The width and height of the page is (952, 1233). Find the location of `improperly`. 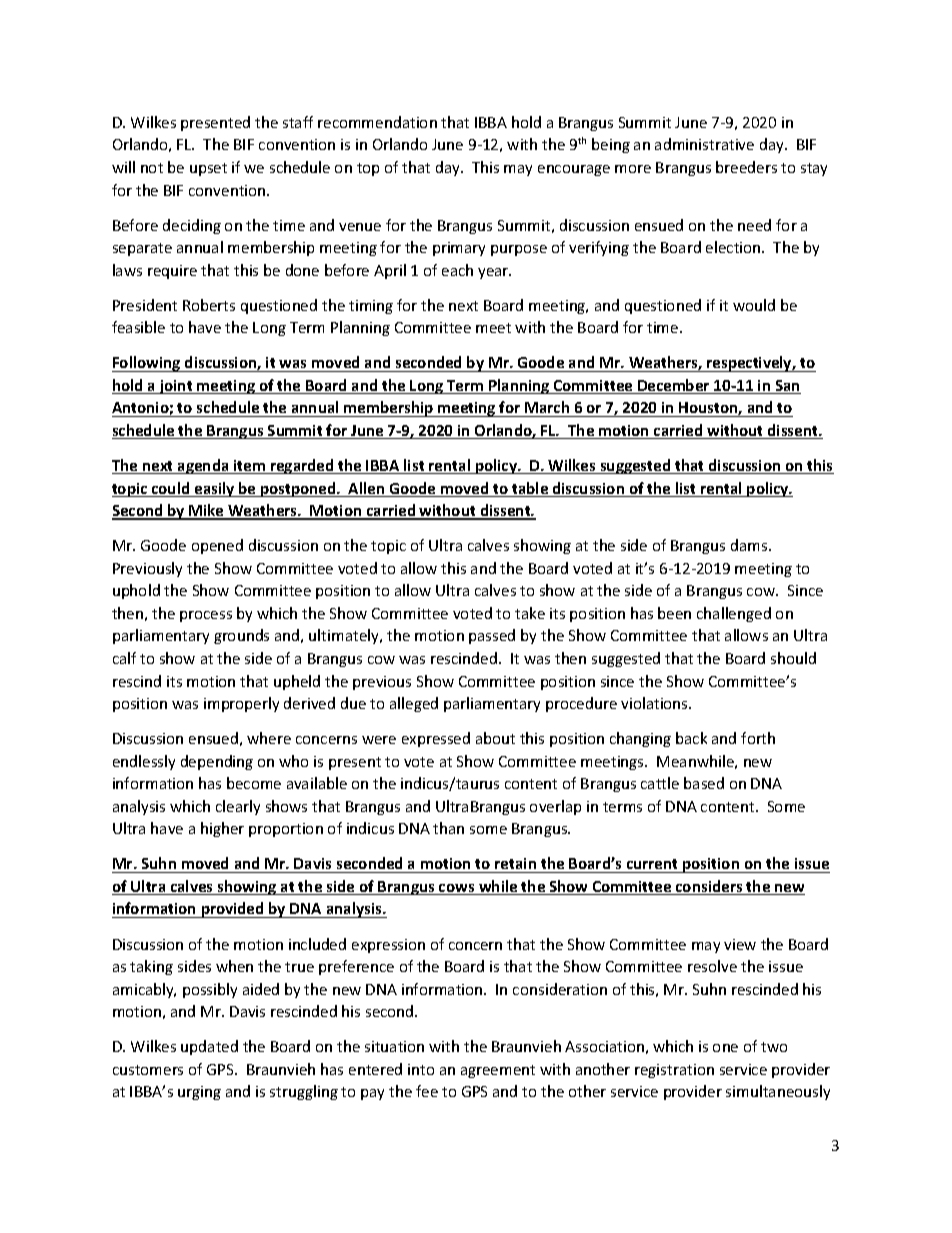

improperly is located at coordinates (241, 704).
